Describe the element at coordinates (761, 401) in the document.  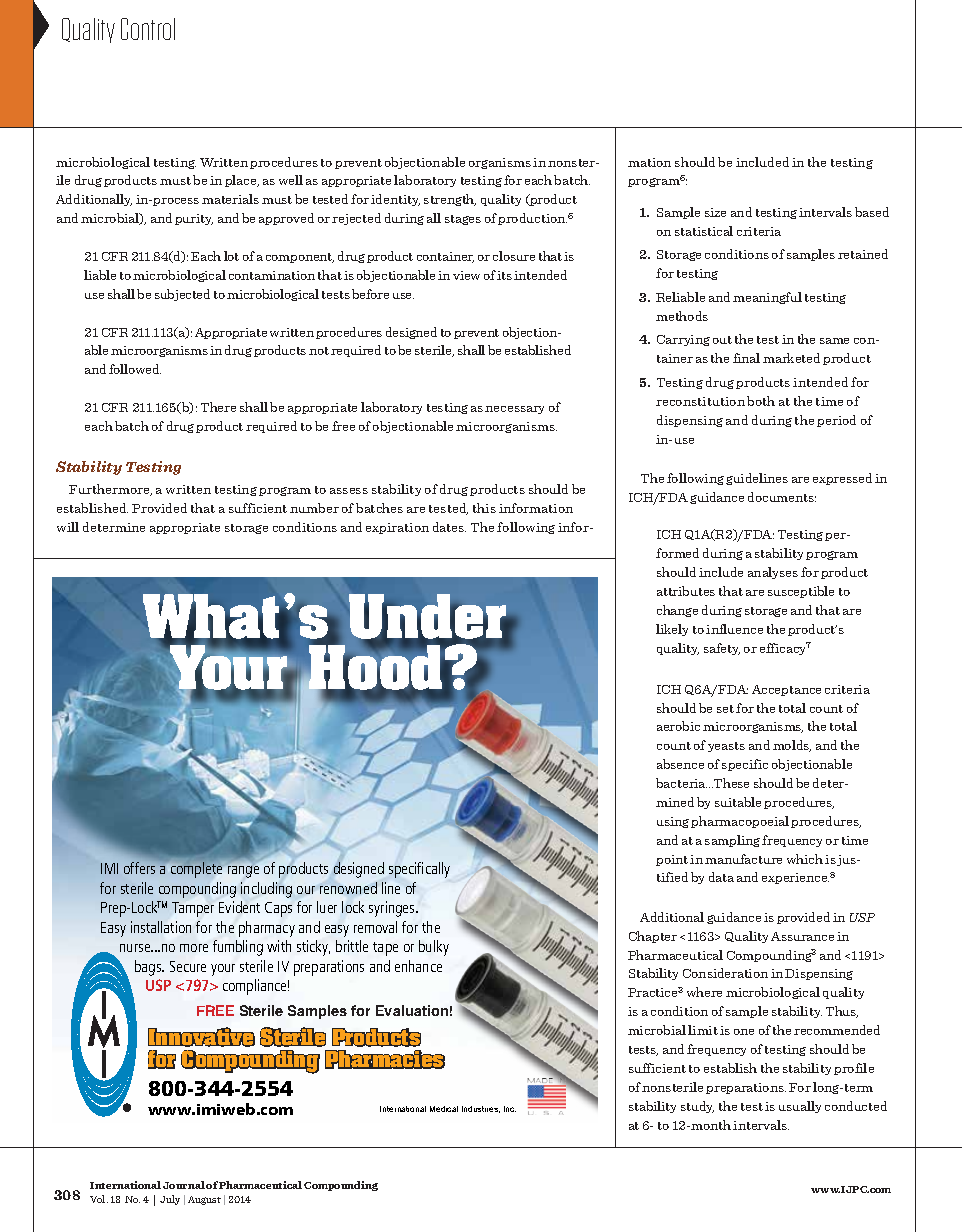
I see `both` at that location.
